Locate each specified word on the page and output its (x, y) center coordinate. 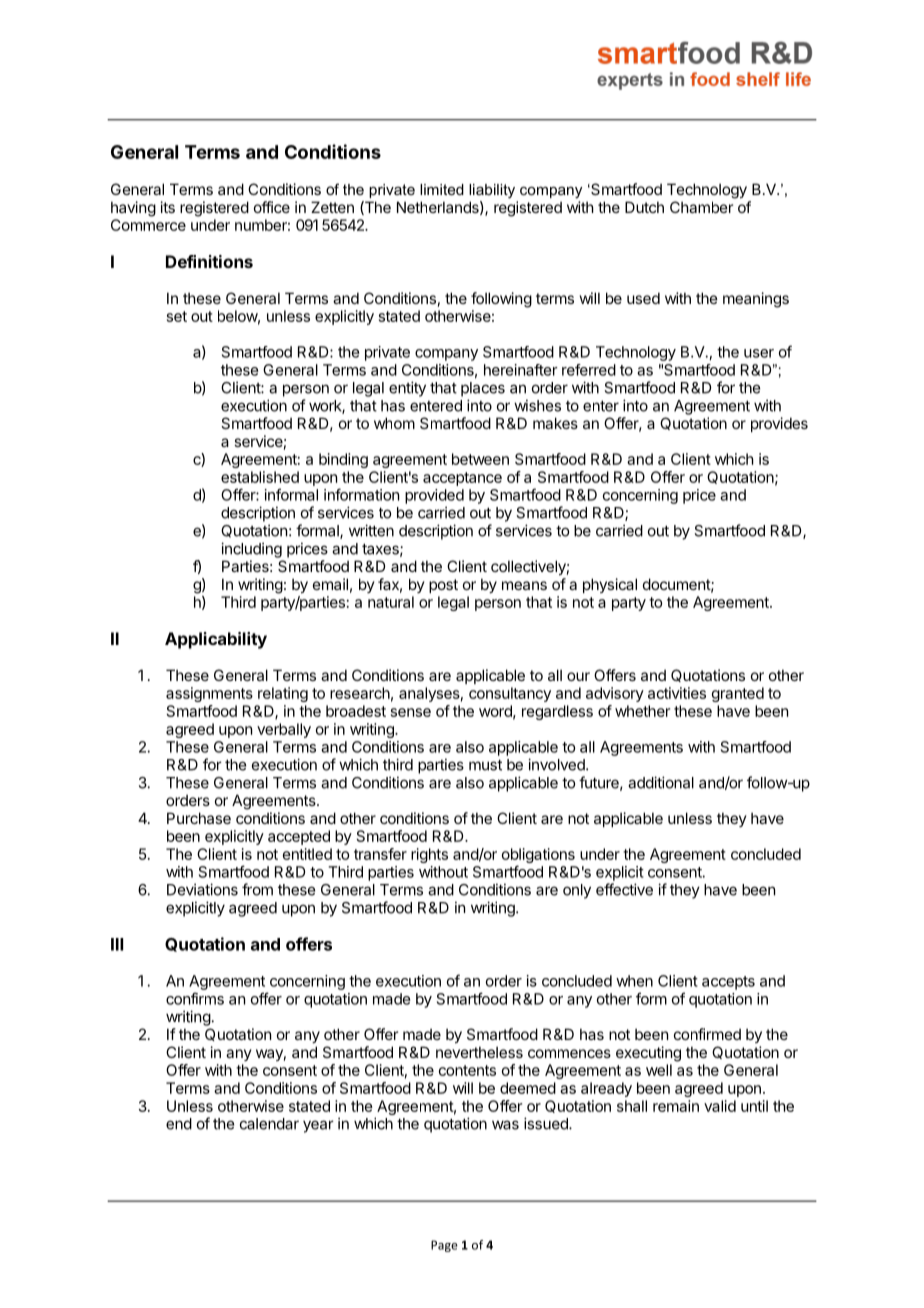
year (318, 1126)
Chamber (701, 207)
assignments (209, 694)
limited (442, 189)
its (168, 207)
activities (677, 693)
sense (411, 712)
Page (444, 1246)
